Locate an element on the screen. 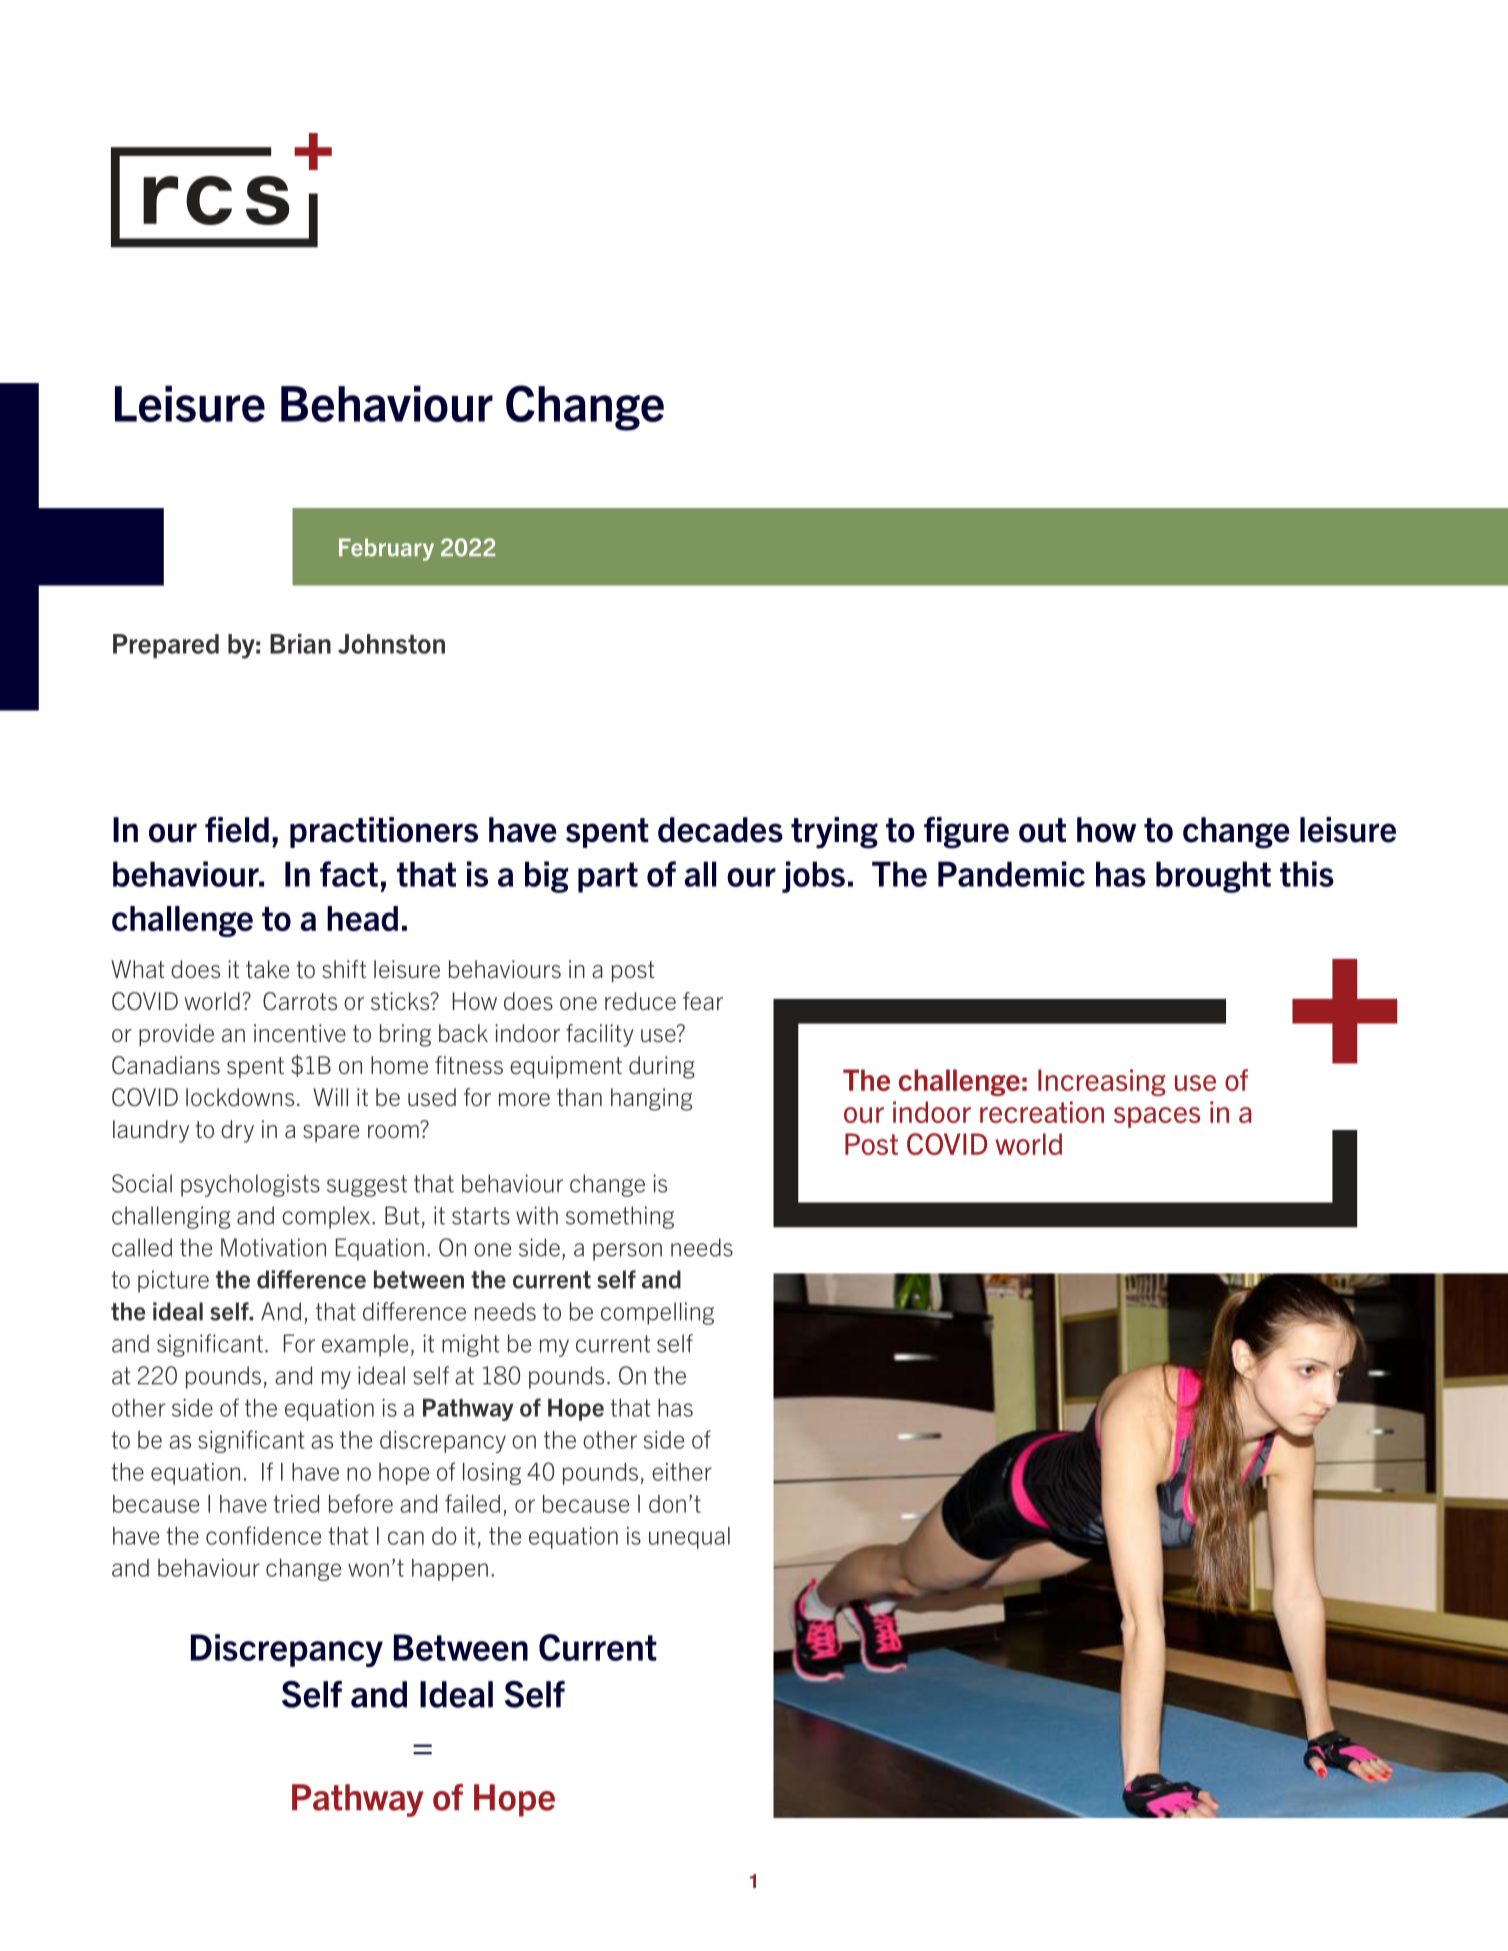  spare is located at coordinates (331, 1133).
